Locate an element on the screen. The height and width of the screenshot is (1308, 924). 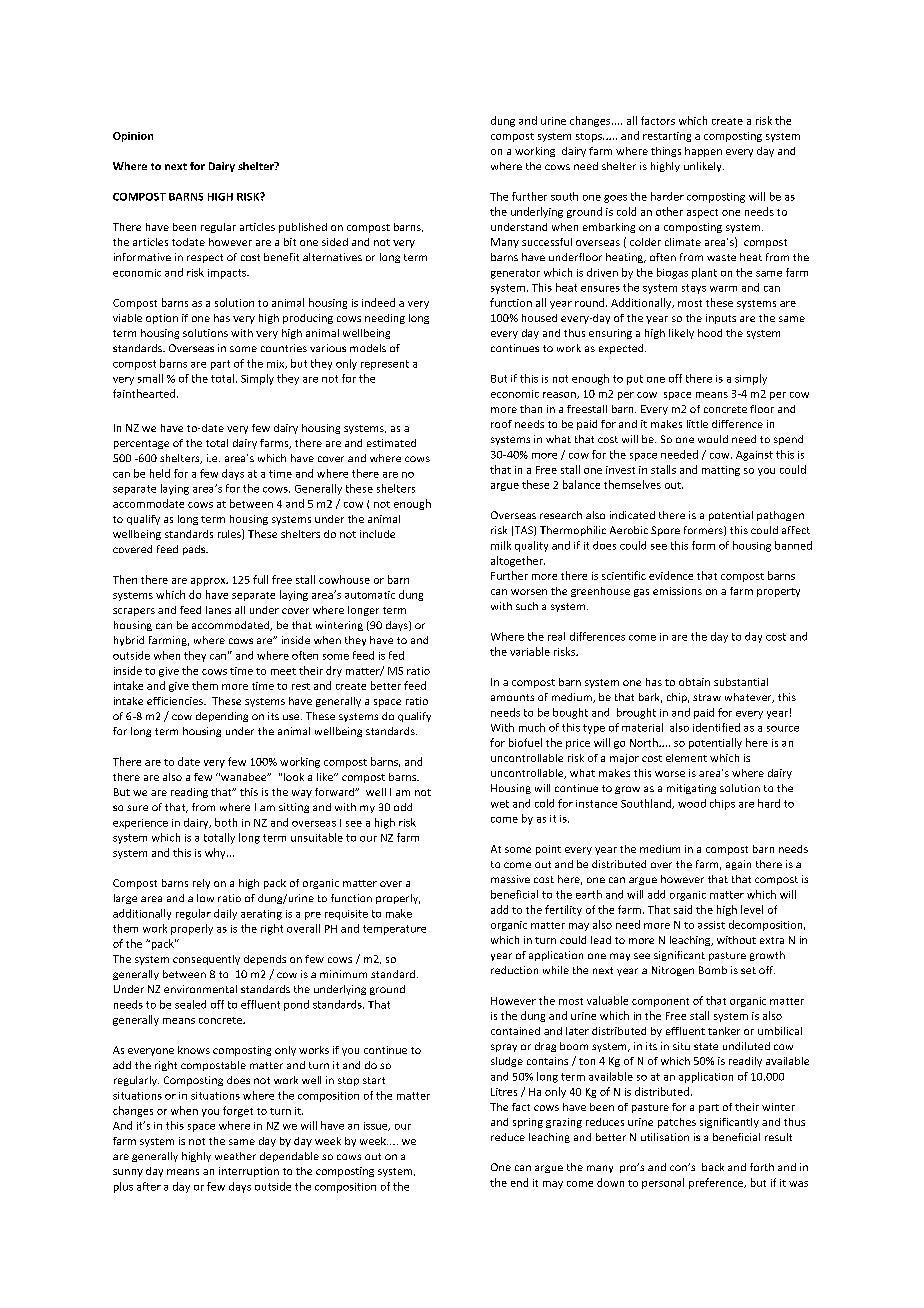
wood is located at coordinates (692, 803).
